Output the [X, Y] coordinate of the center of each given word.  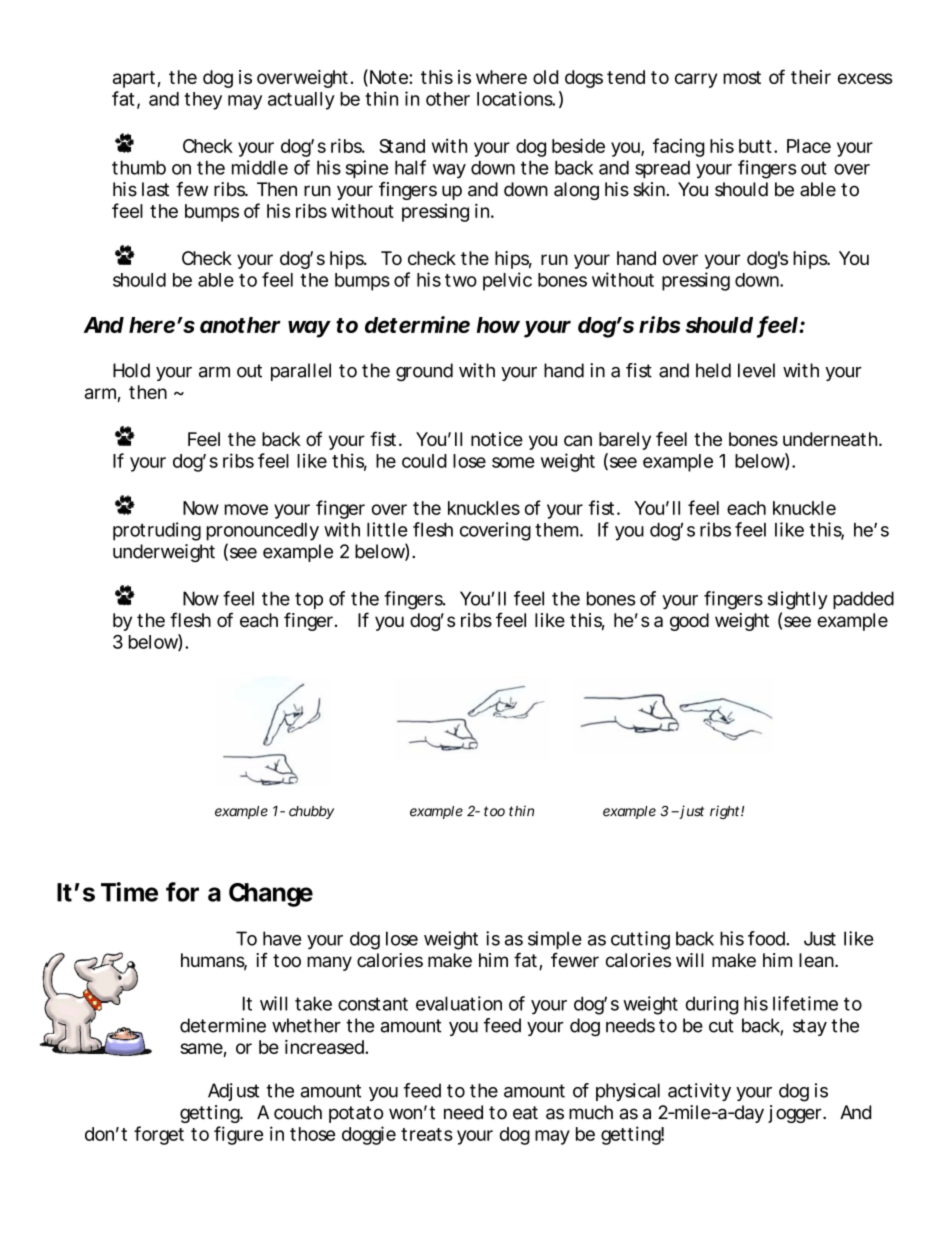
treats [427, 1134]
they [203, 101]
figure [238, 1135]
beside [578, 145]
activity [699, 1092]
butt [757, 146]
